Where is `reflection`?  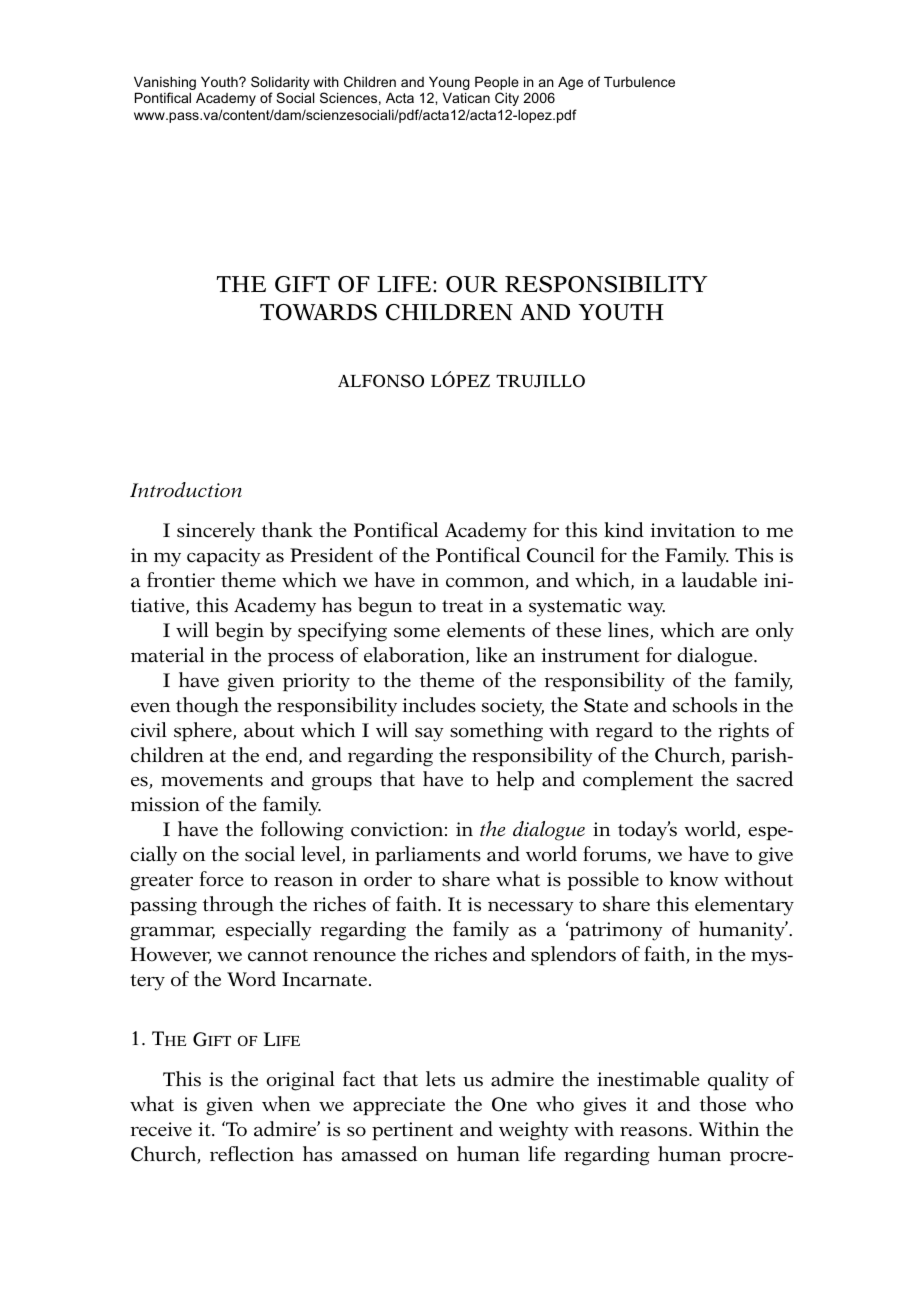
reflection is located at coordinates (252, 1154).
